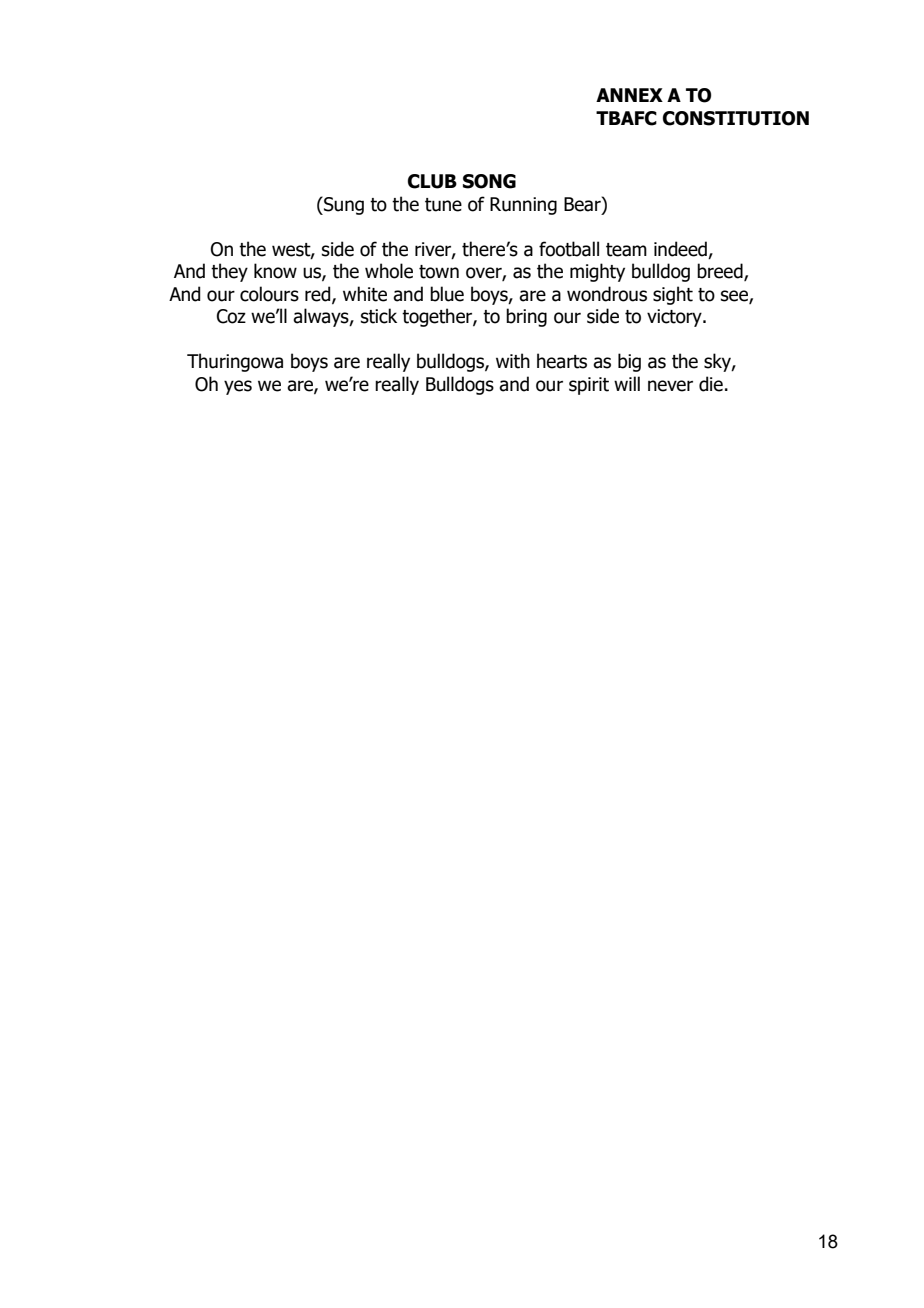  What do you see at coordinates (489, 181) in the screenshot?
I see `SONG` at bounding box center [489, 181].
